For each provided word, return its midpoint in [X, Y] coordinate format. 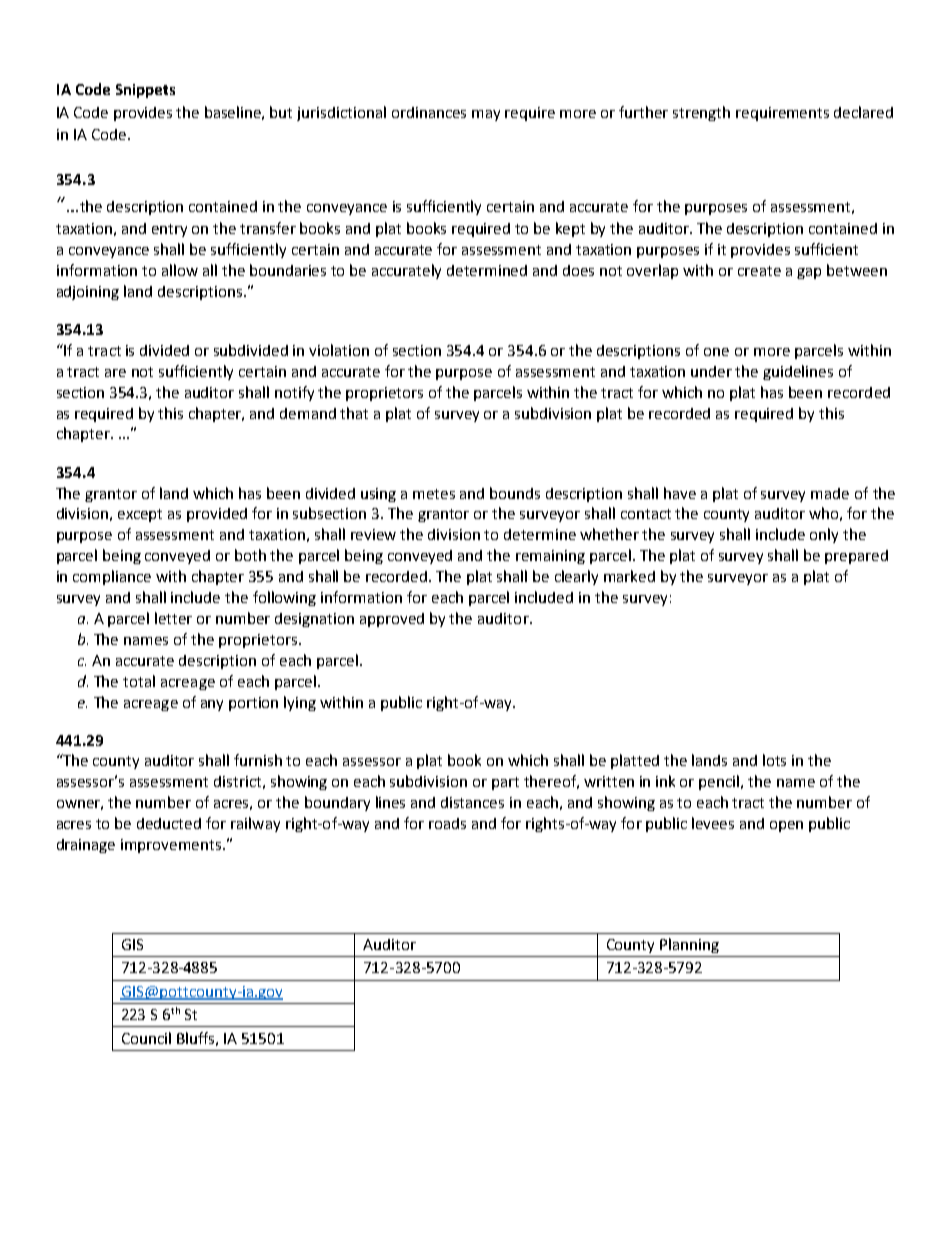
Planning [689, 945]
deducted [169, 823]
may [486, 115]
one [716, 352]
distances [472, 802]
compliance [112, 577]
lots [774, 760]
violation [339, 350]
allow [180, 270]
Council [146, 1038]
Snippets [145, 91]
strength [701, 113]
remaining [550, 557]
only [824, 535]
